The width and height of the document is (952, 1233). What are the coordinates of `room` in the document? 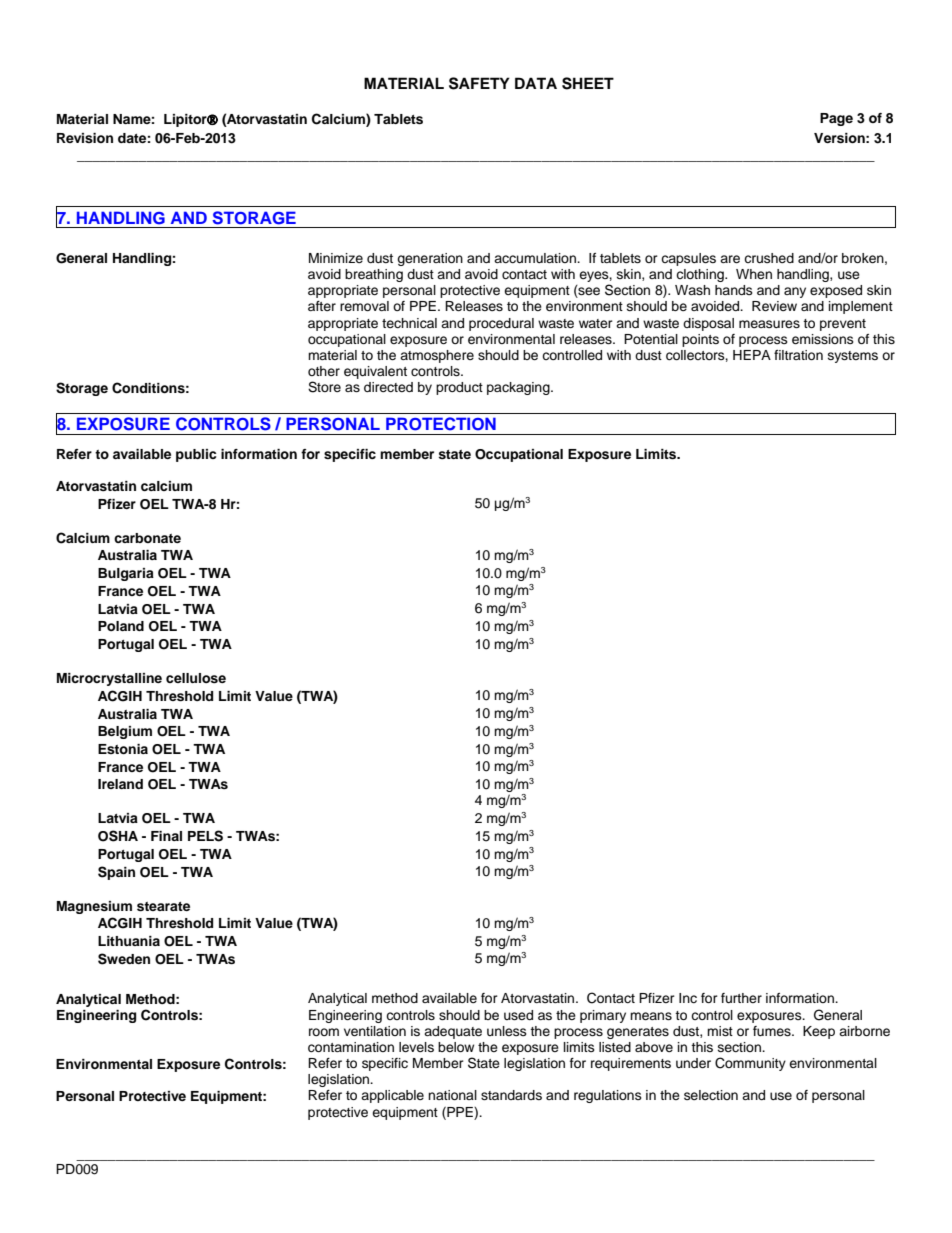 It's located at (324, 1032).
